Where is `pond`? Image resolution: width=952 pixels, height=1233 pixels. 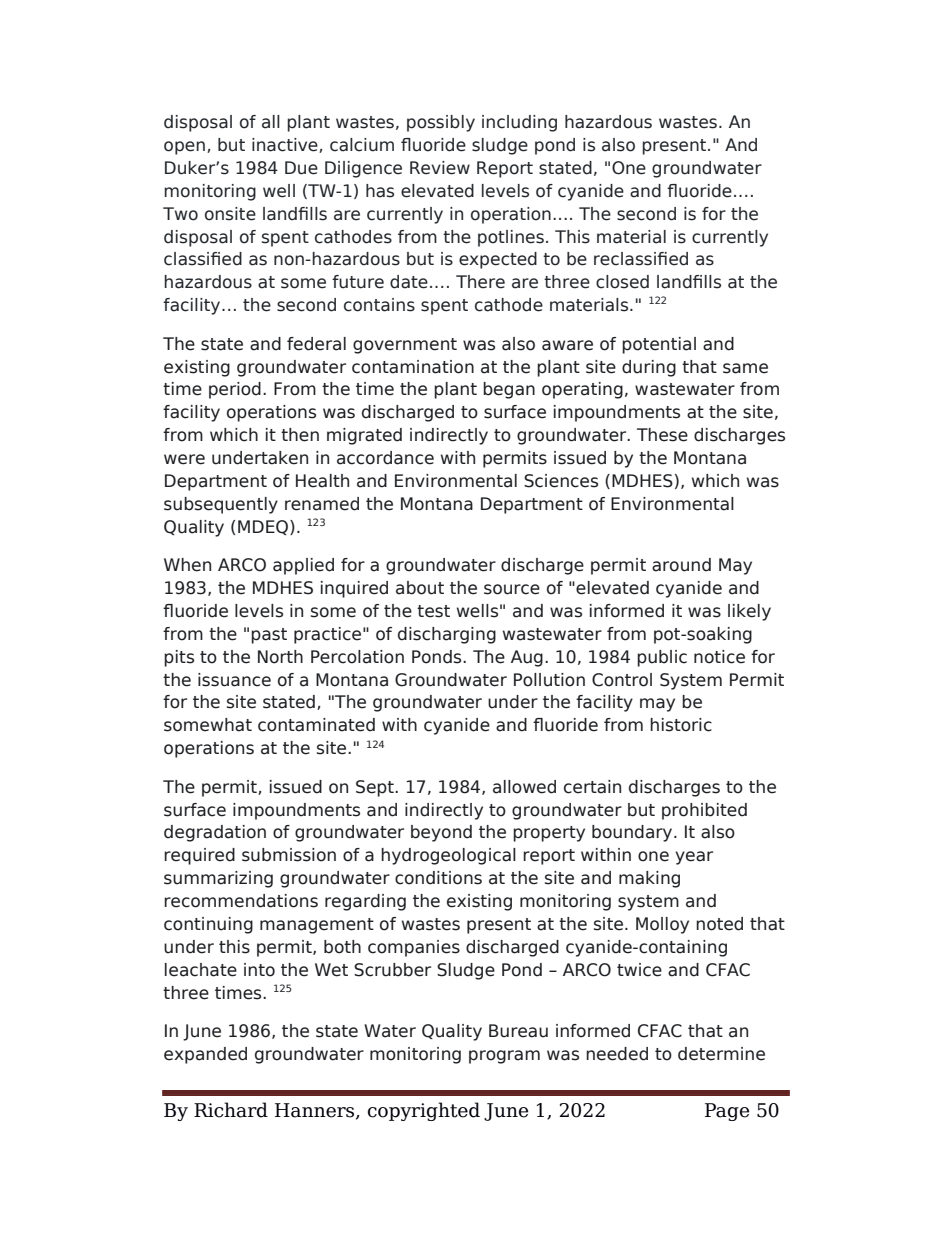 pond is located at coordinates (555, 146).
